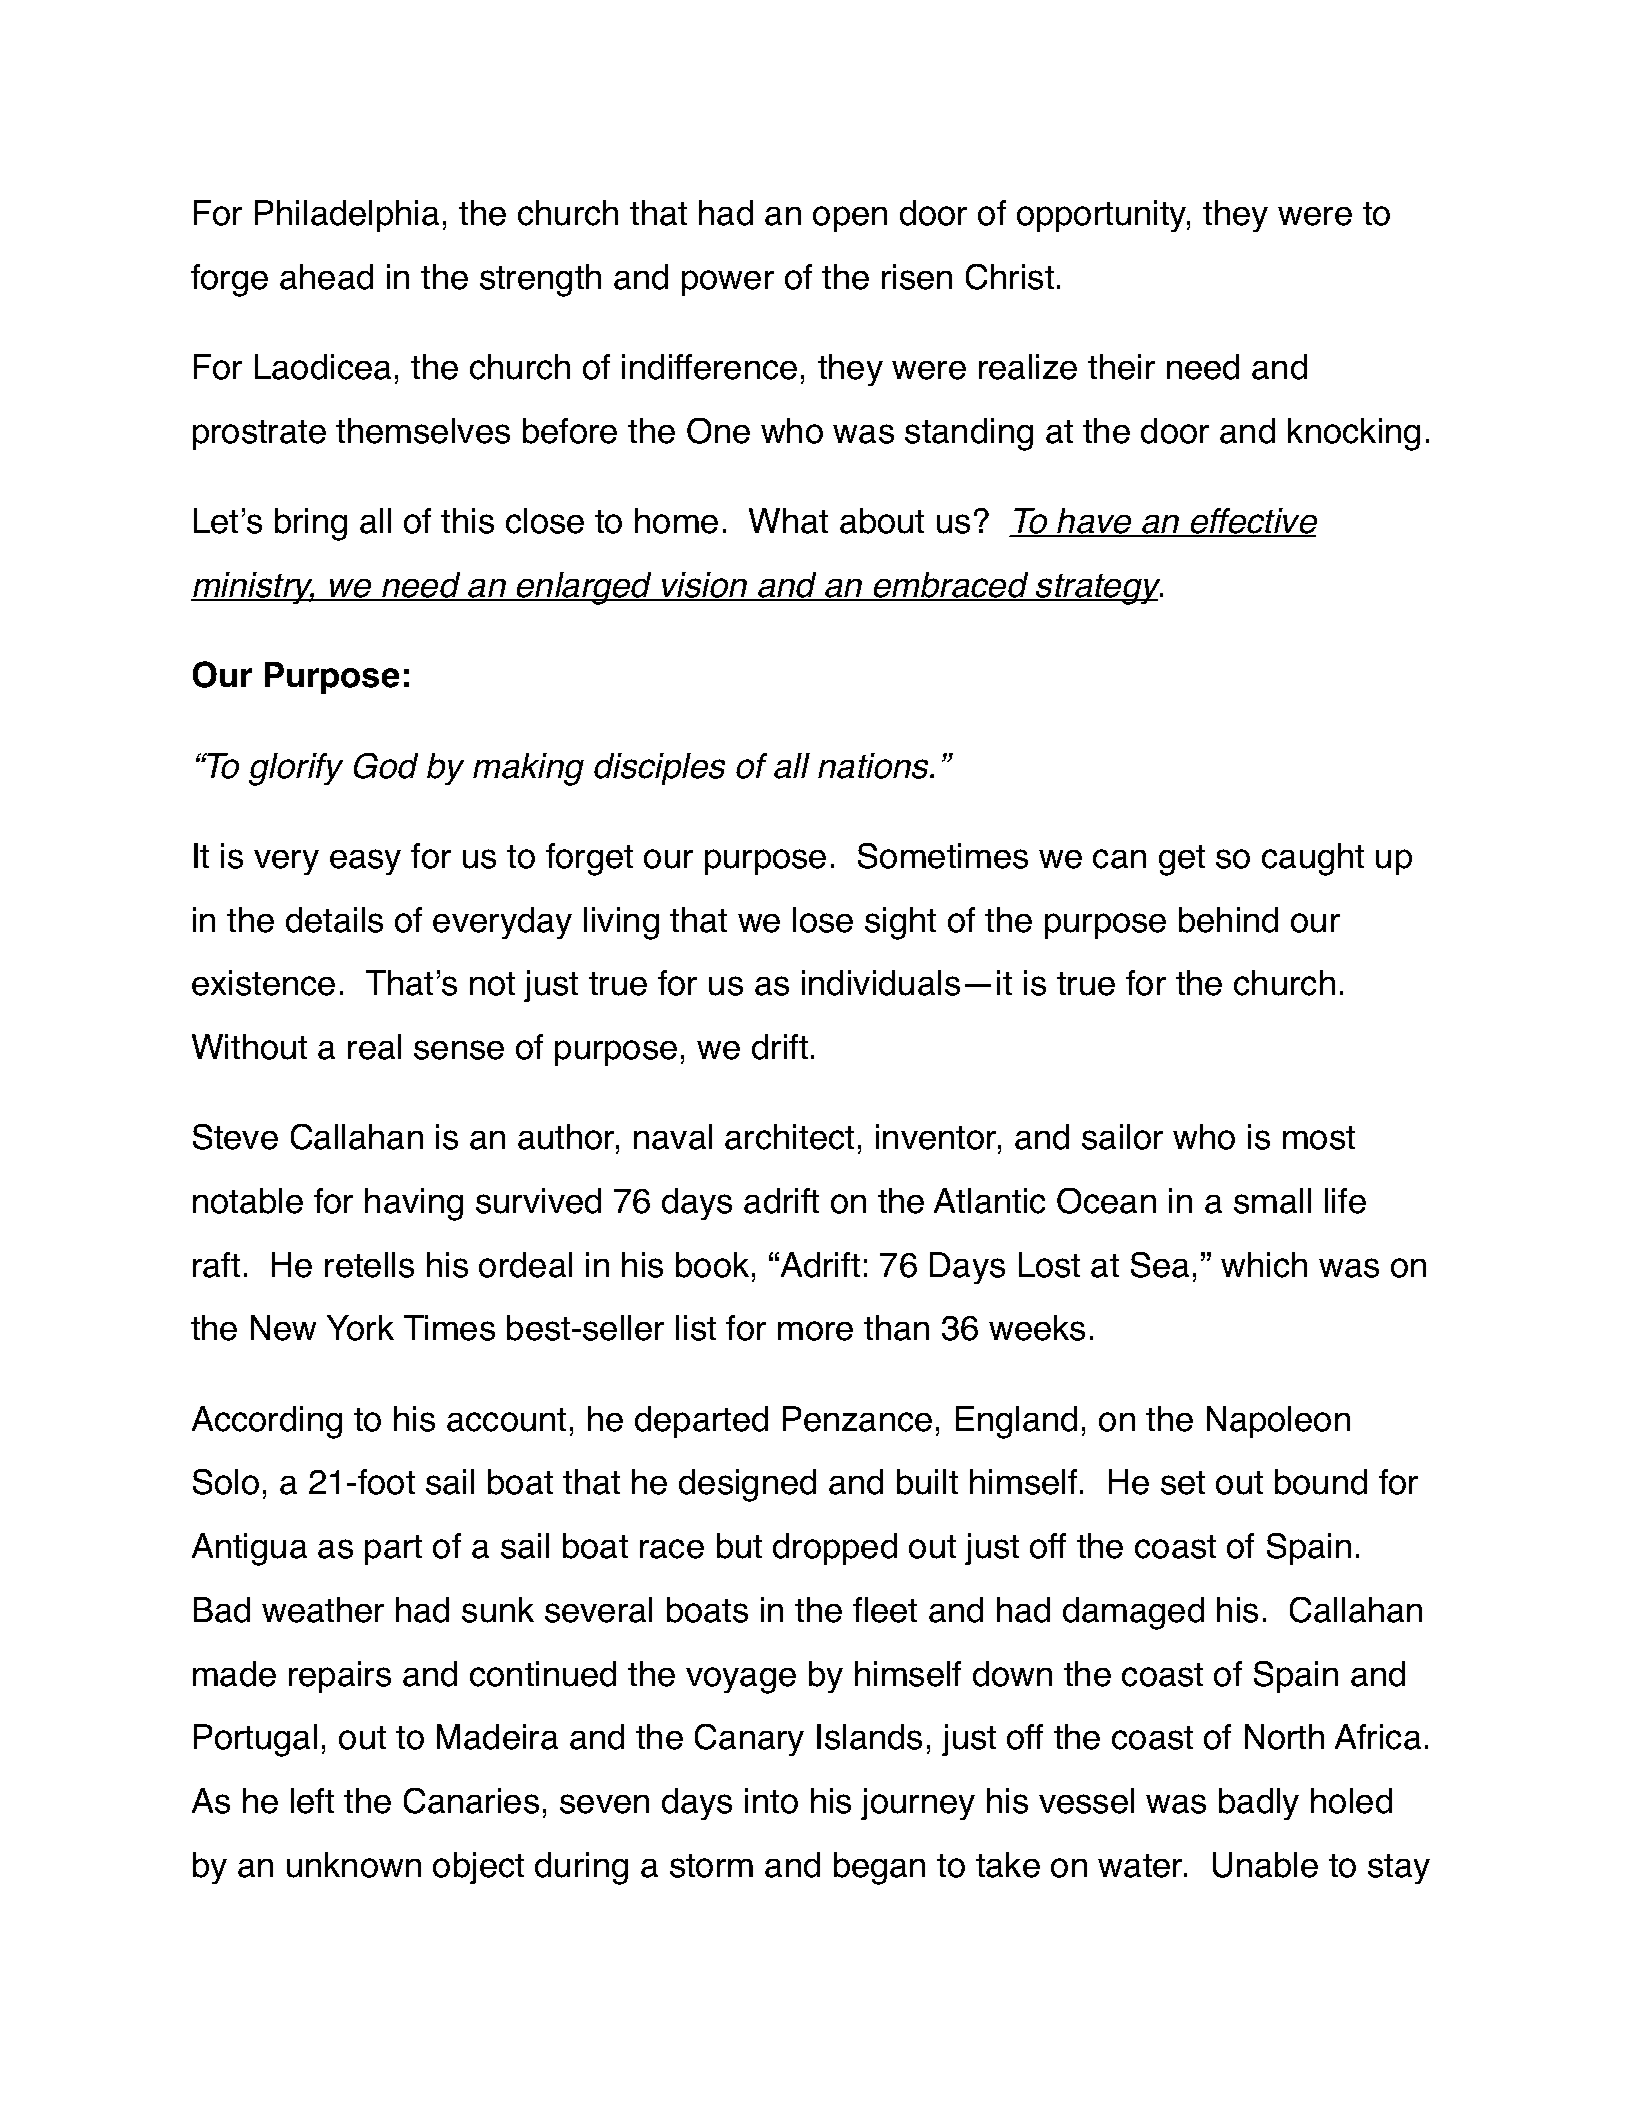 Image resolution: width=1625 pixels, height=2103 pixels. What do you see at coordinates (1098, 589) in the document?
I see `strategy` at bounding box center [1098, 589].
